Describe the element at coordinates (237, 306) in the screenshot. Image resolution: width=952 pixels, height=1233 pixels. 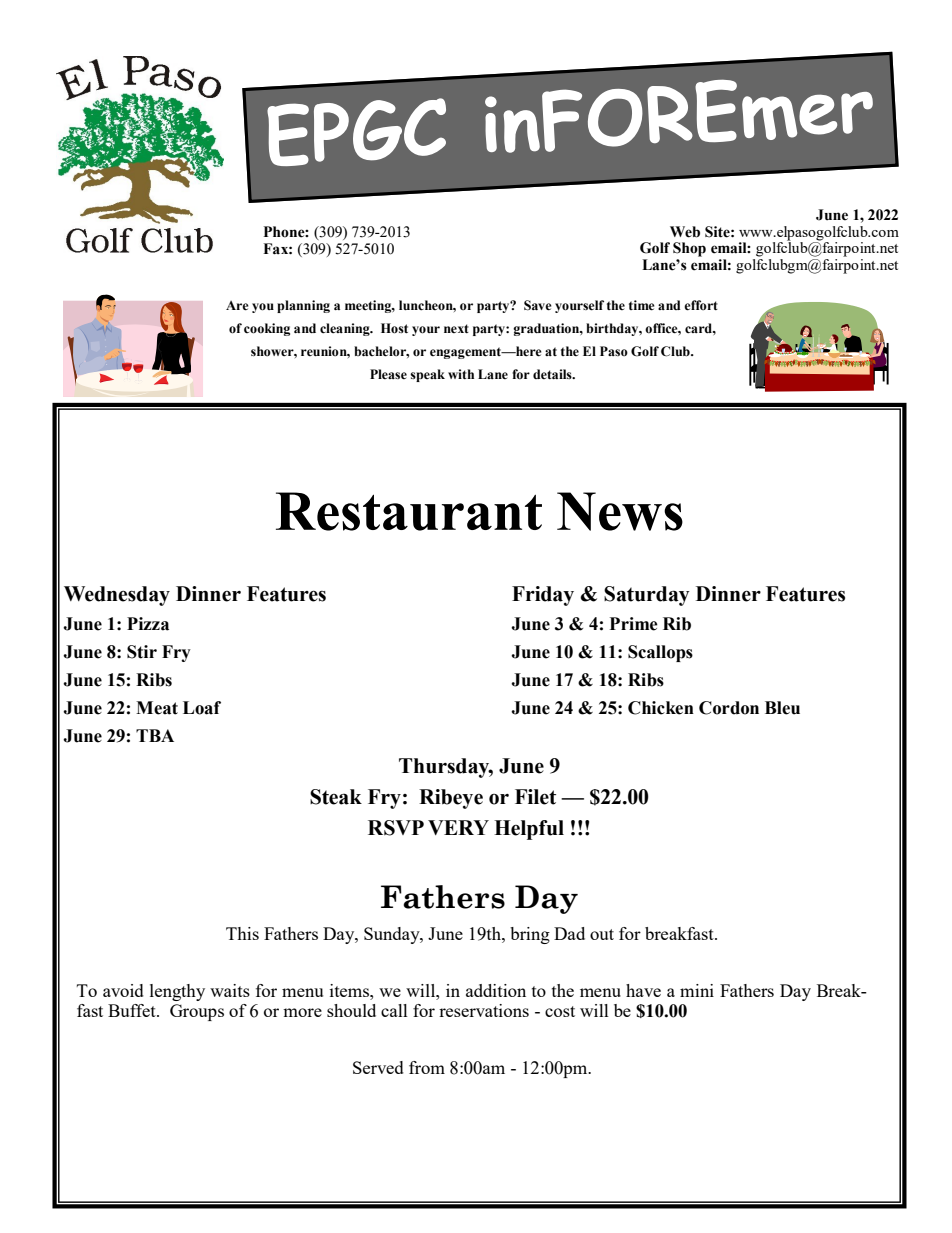
I see `Are` at that location.
